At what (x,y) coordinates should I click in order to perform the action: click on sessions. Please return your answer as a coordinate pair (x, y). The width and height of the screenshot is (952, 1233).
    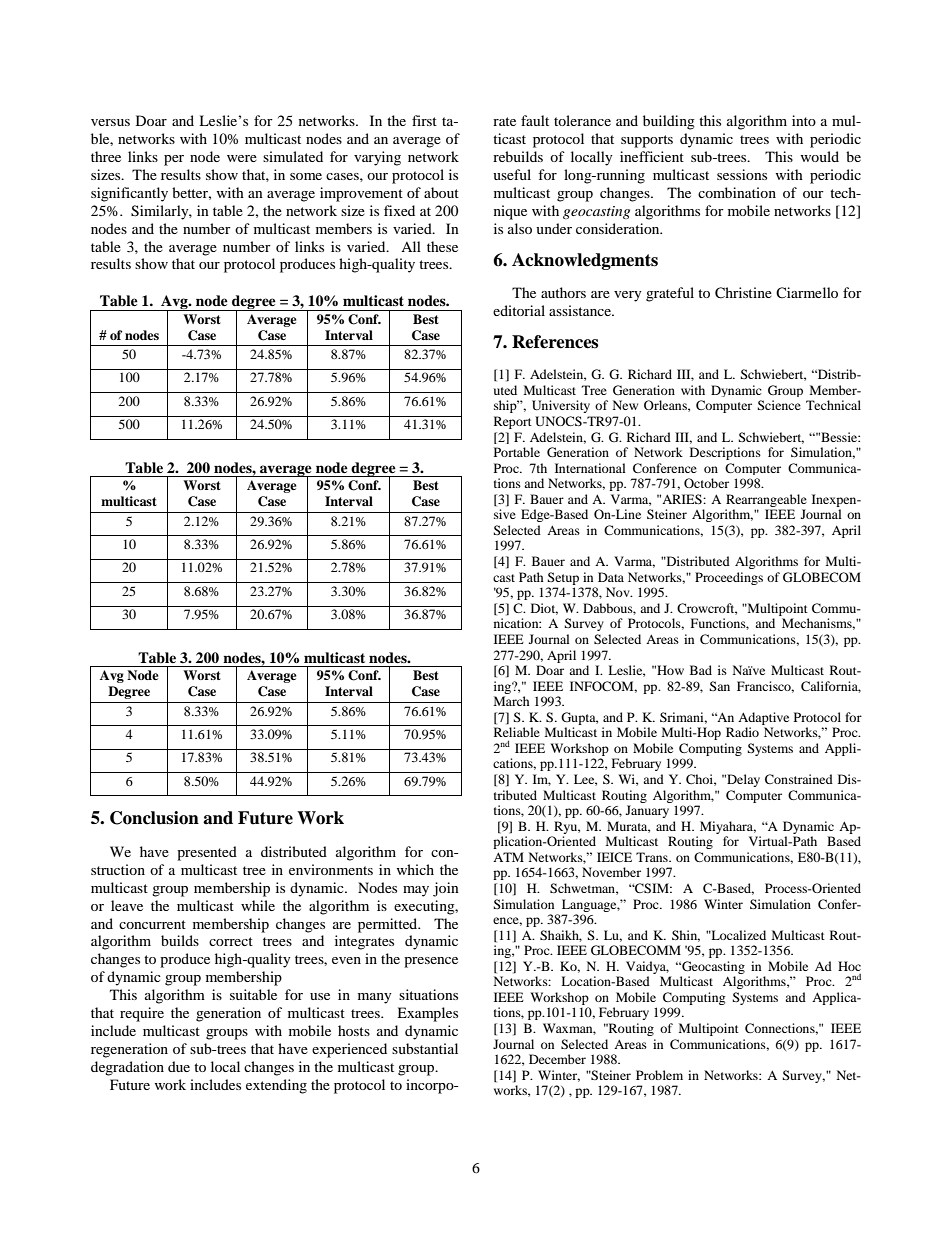
    Looking at the image, I should click on (742, 174).
